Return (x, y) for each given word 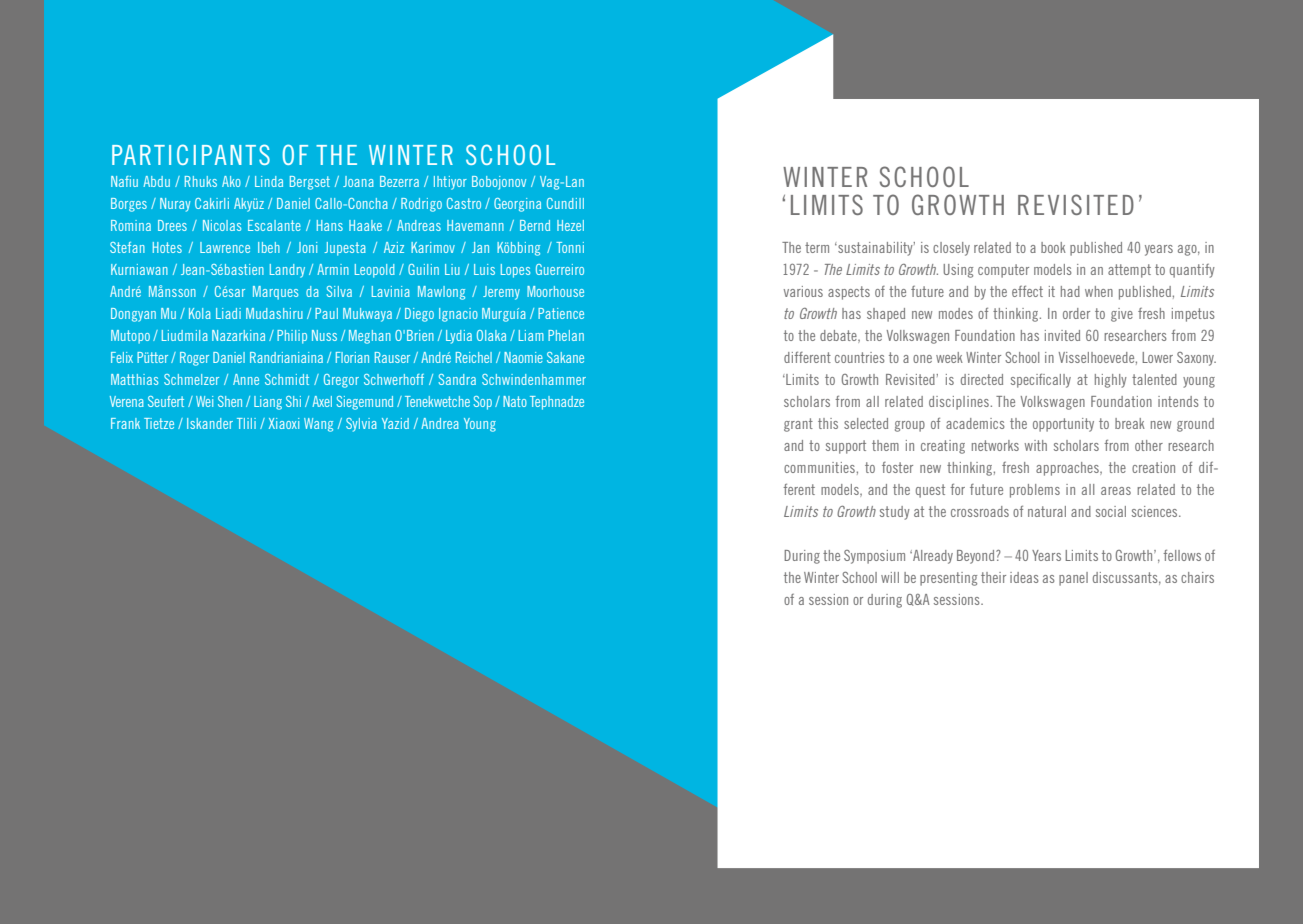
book (1053, 247)
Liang (268, 403)
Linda (269, 181)
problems (1035, 491)
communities (819, 467)
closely (951, 249)
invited (1062, 335)
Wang (318, 425)
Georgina (517, 205)
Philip (292, 337)
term (817, 247)
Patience (561, 313)
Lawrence (225, 247)
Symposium (874, 557)
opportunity (1063, 425)
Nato (515, 401)
